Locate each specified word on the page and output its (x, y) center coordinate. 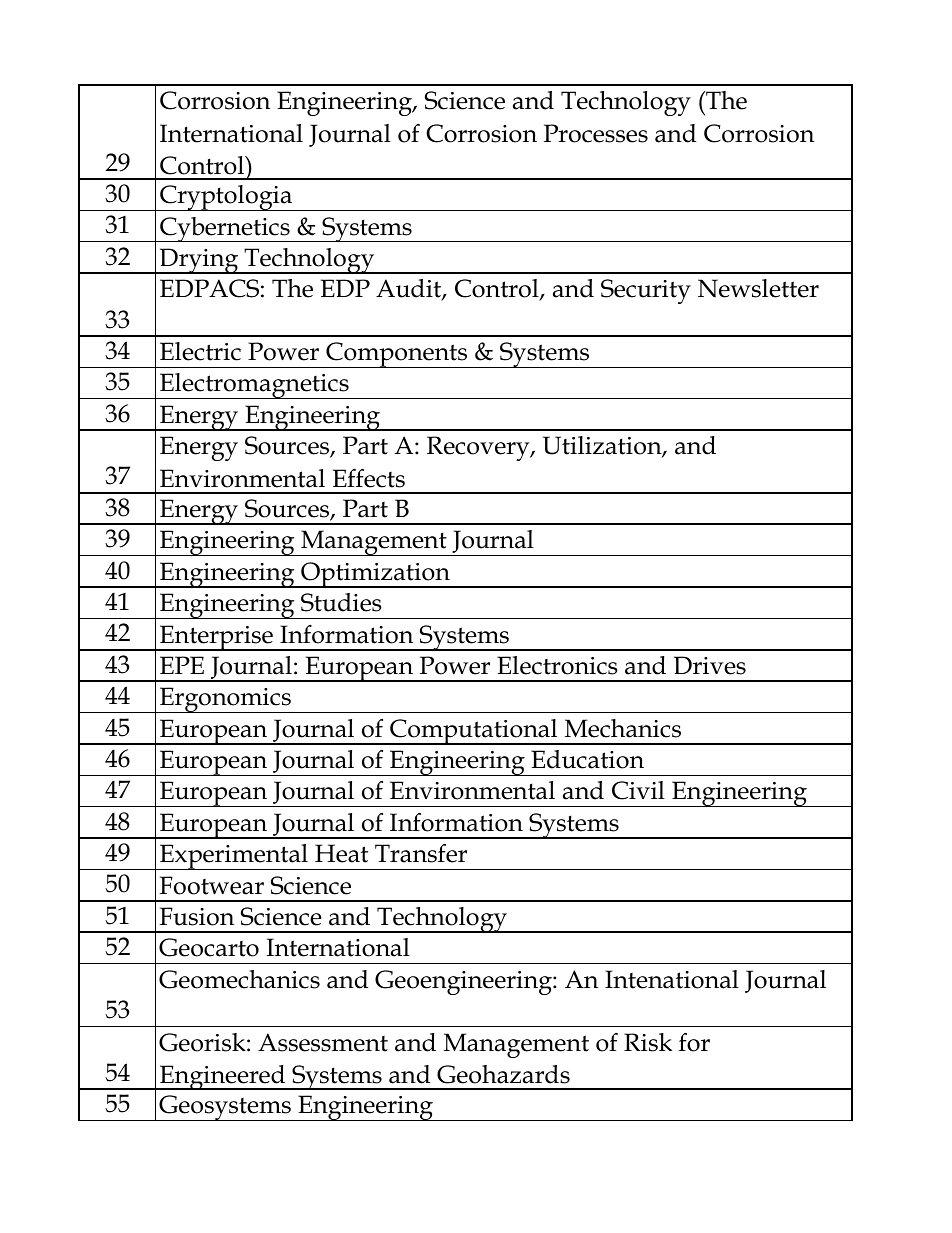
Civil (638, 790)
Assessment (323, 1042)
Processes (596, 133)
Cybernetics (225, 229)
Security (646, 291)
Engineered (223, 1077)
